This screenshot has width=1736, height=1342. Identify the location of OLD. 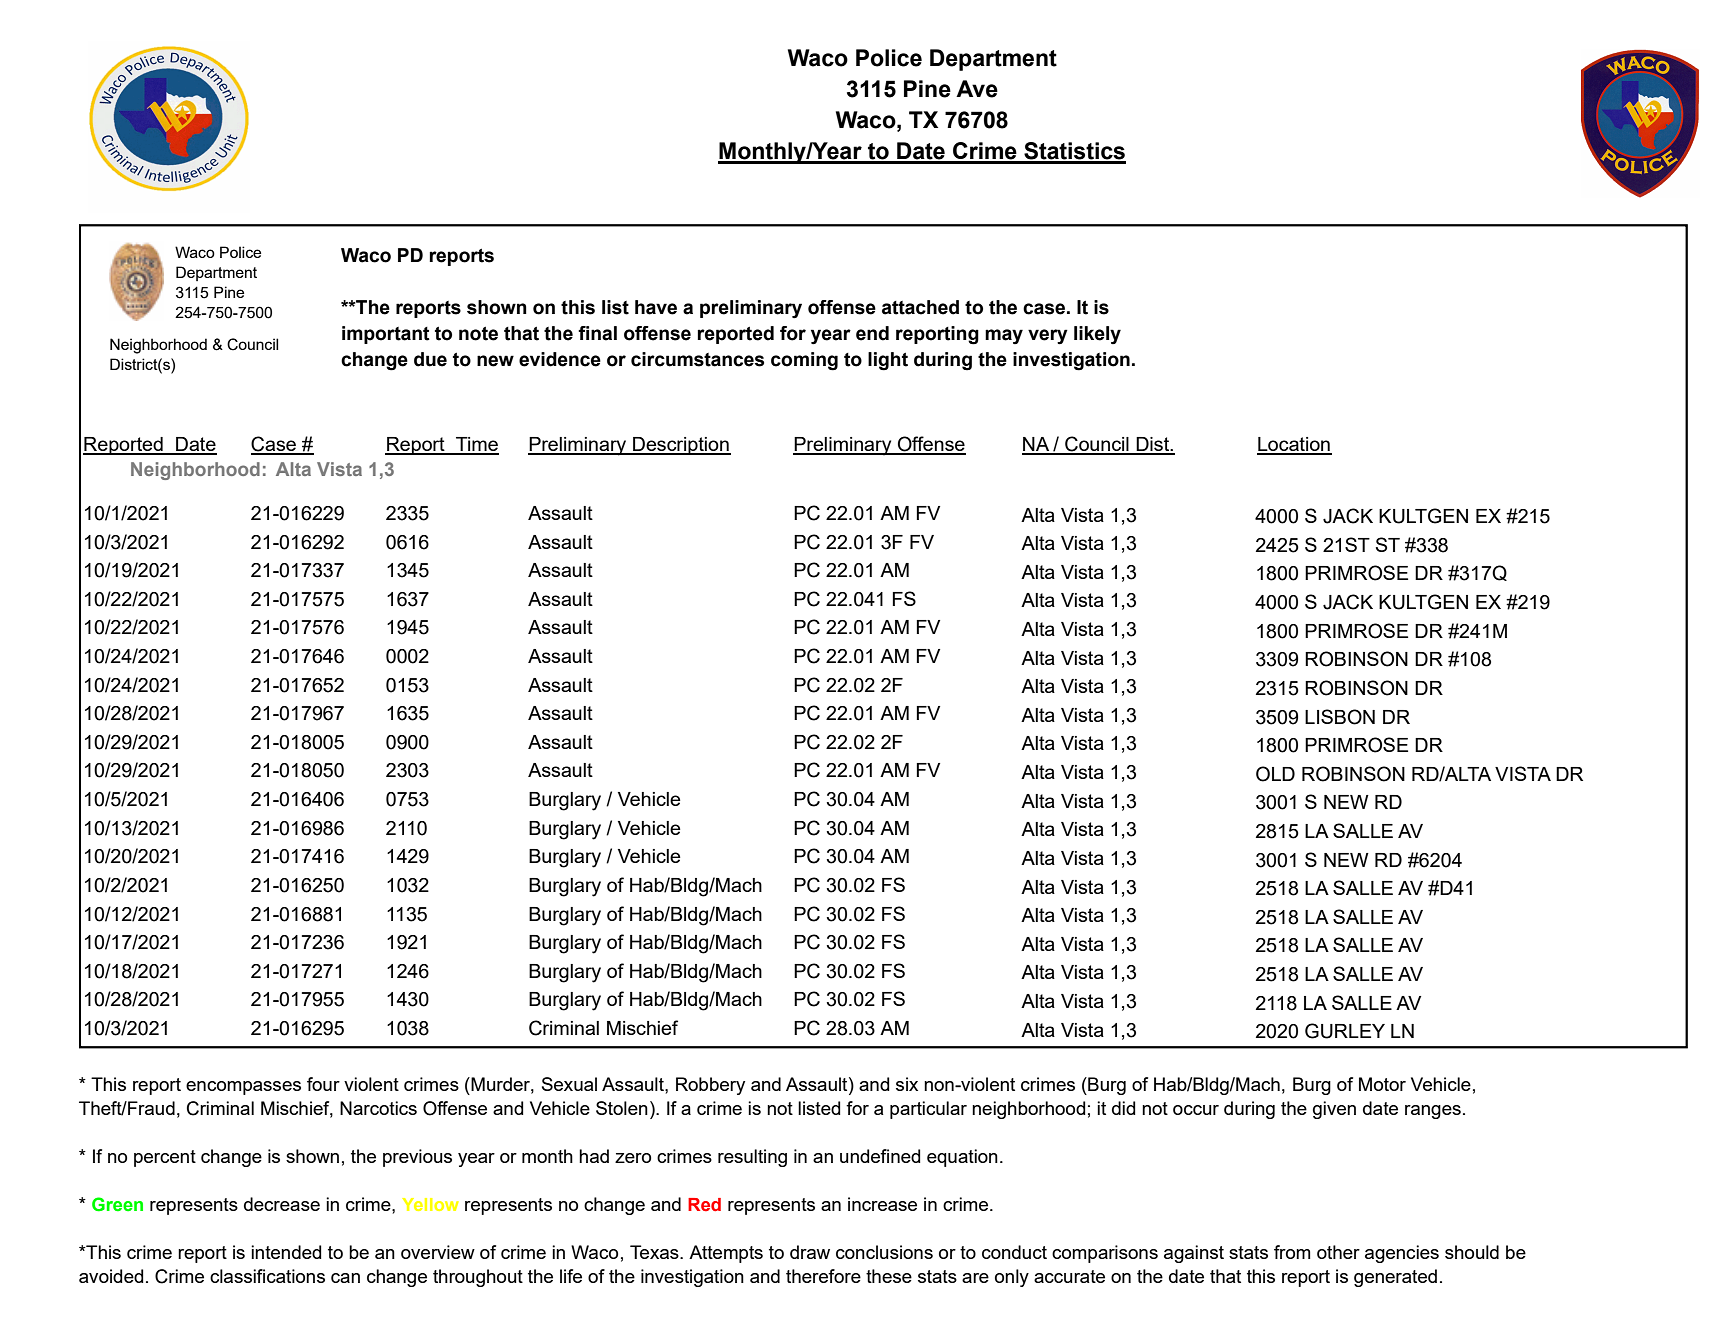
(1275, 774).
